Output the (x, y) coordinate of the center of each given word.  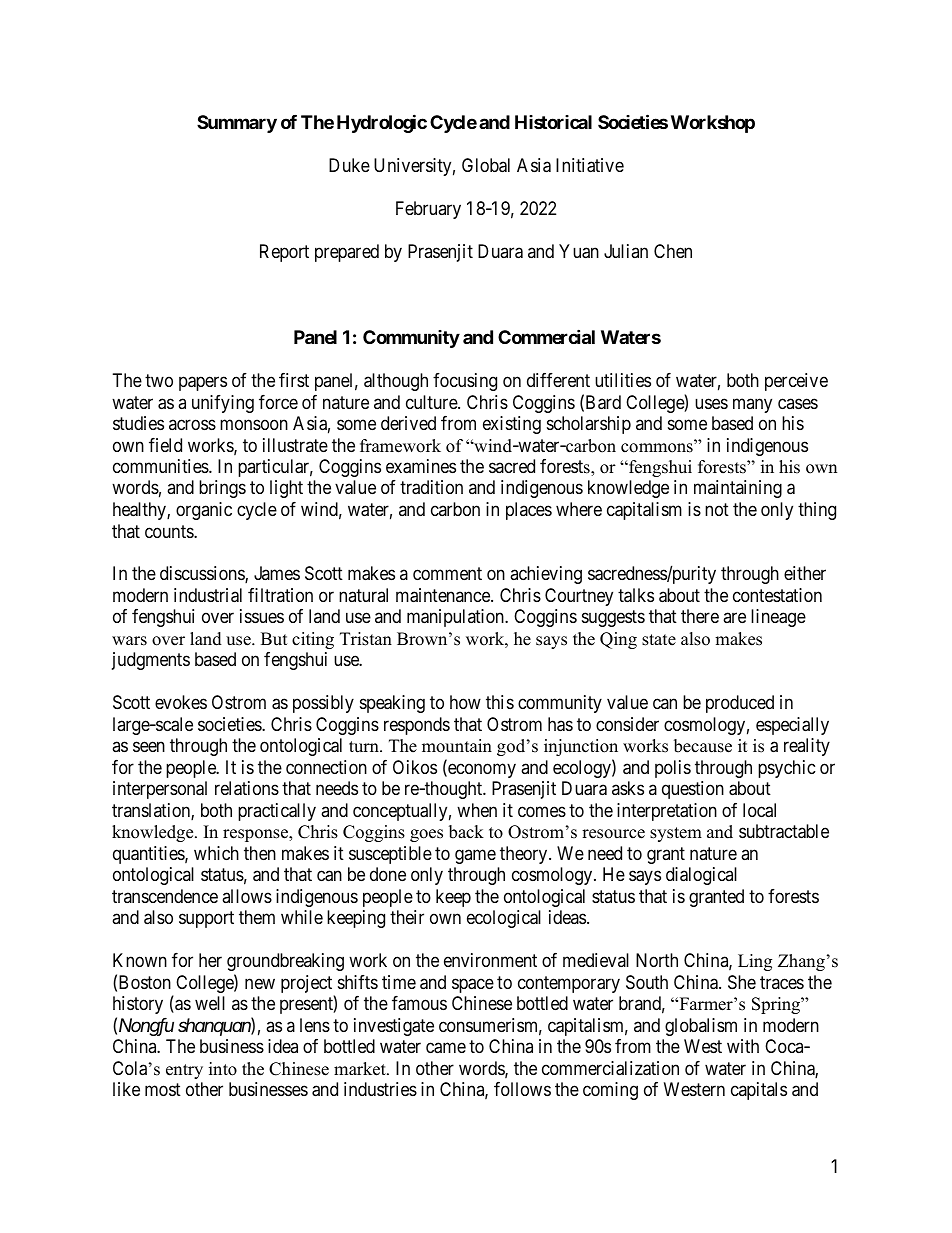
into (223, 1069)
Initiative (590, 165)
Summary (237, 124)
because (703, 746)
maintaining (738, 489)
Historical (553, 122)
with (743, 1046)
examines (421, 466)
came (446, 1048)
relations (247, 788)
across (192, 425)
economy (481, 770)
